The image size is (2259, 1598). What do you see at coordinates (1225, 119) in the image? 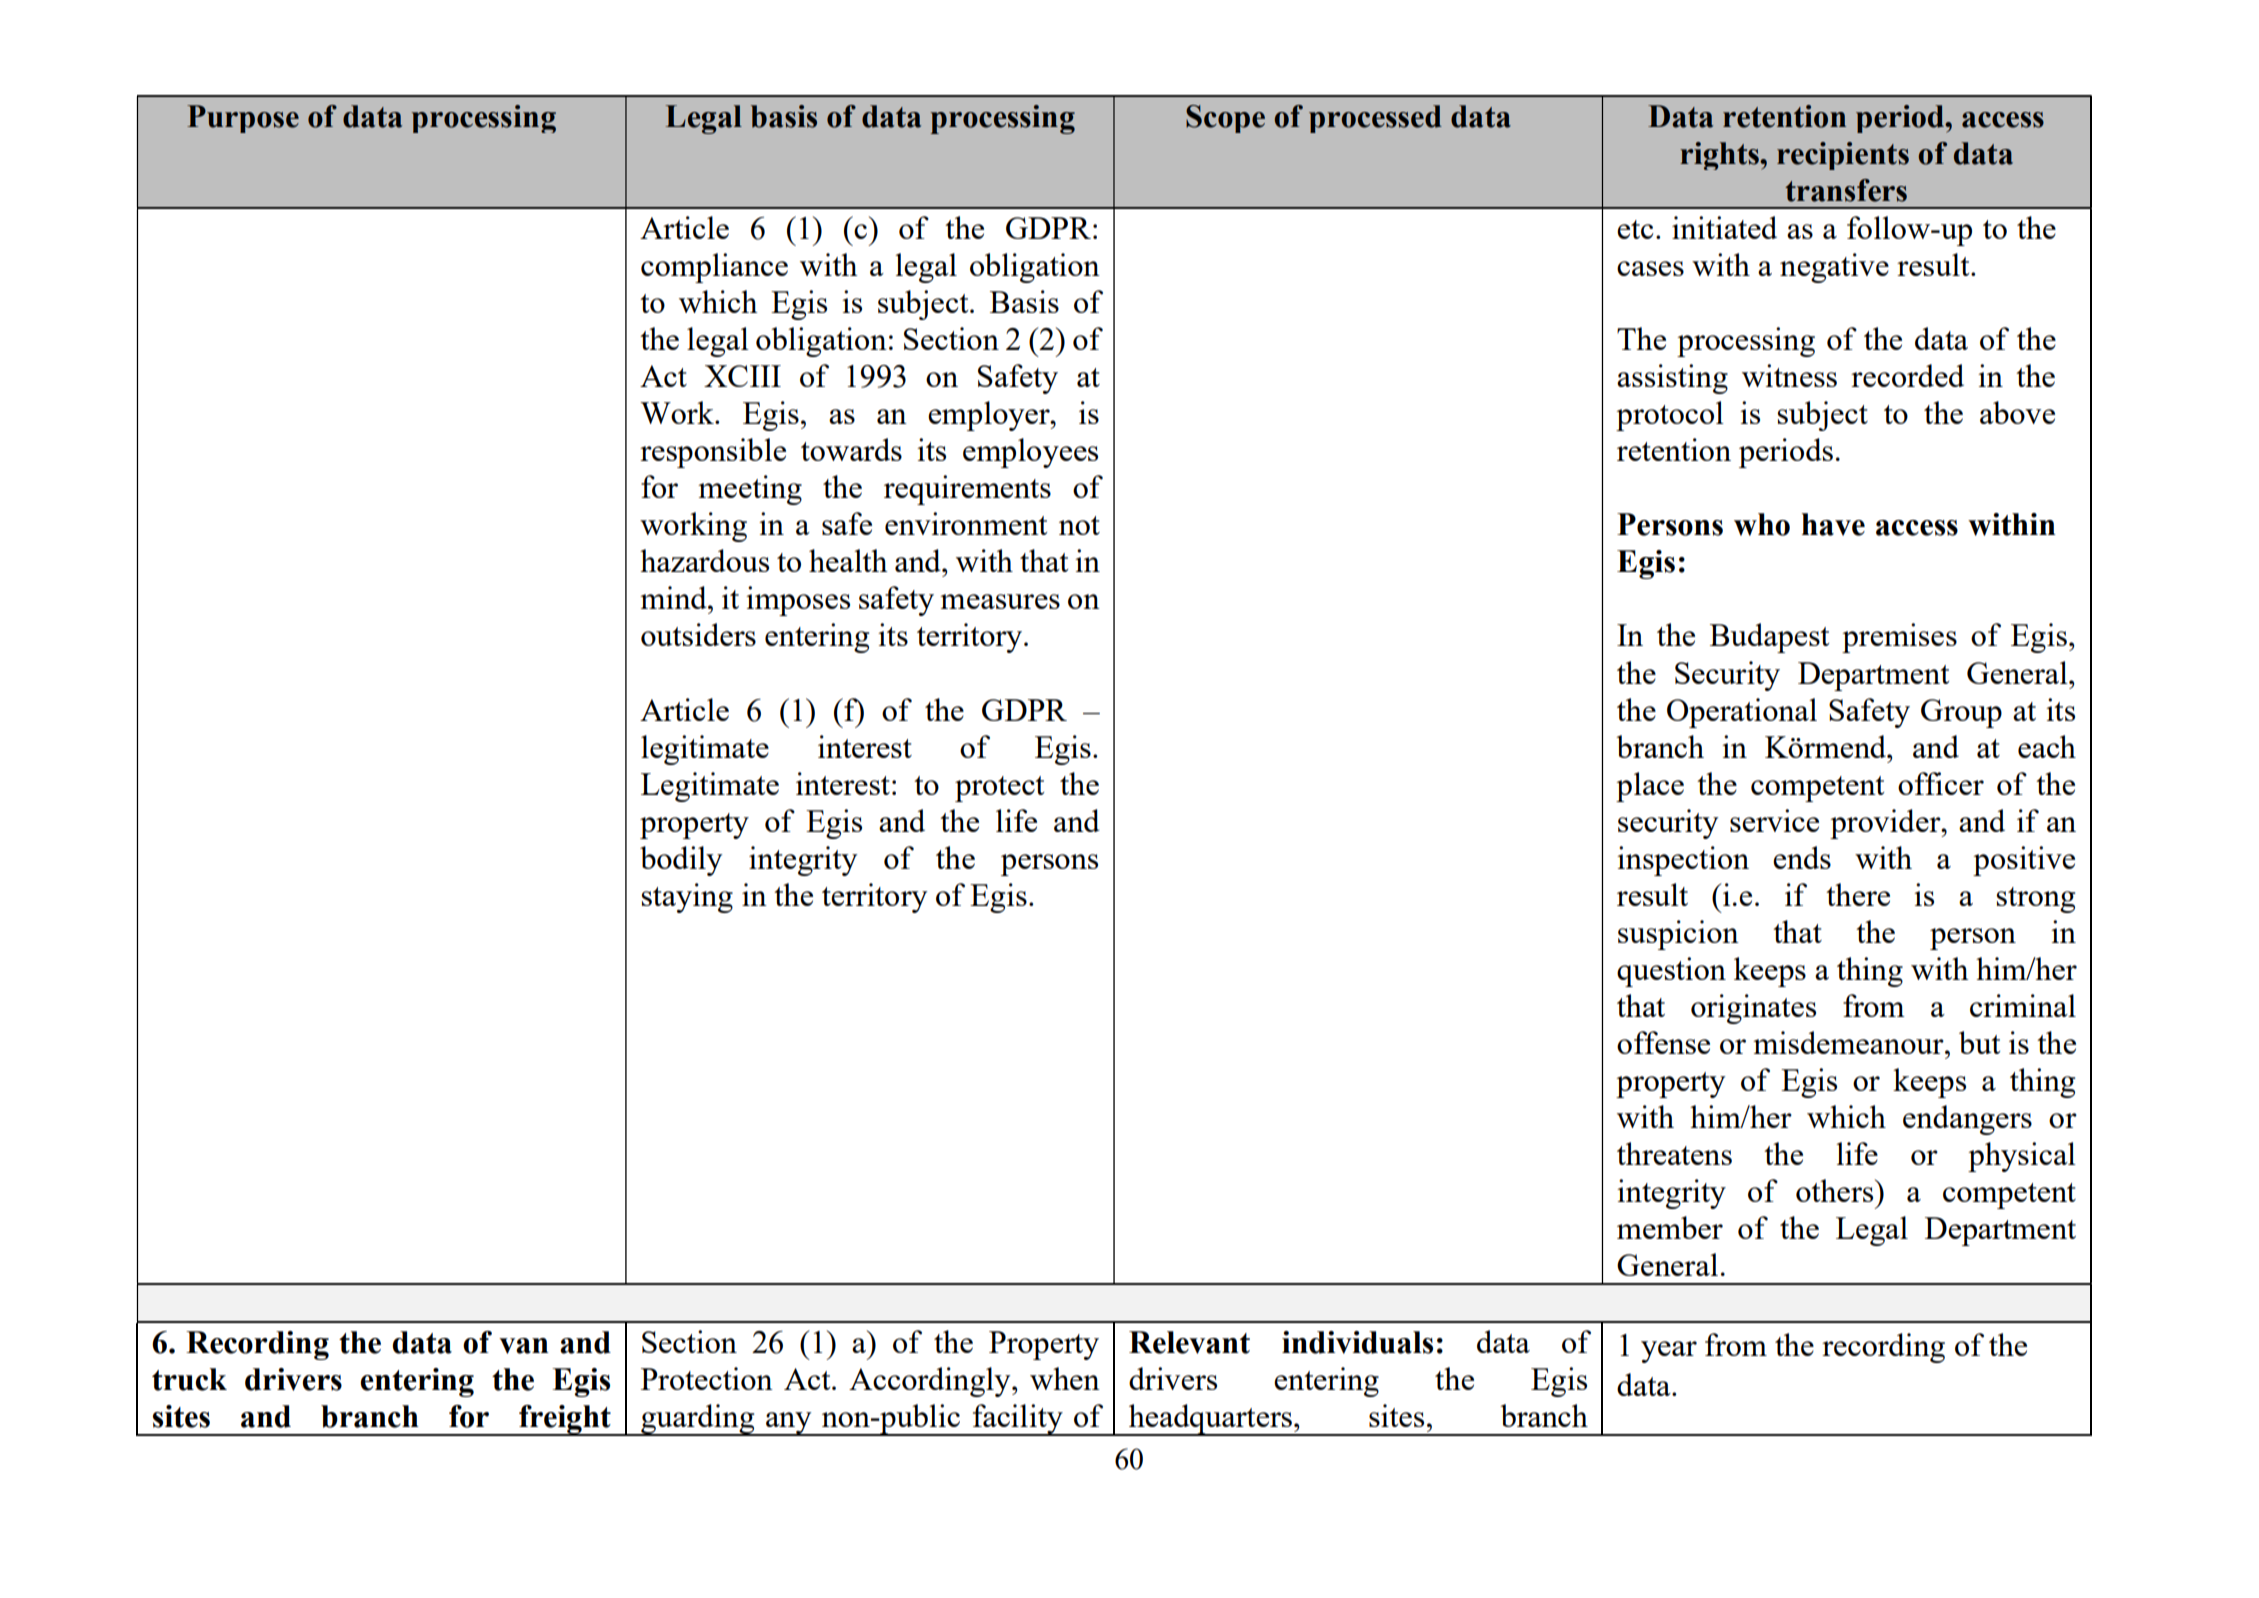
I see `Scope` at bounding box center [1225, 119].
